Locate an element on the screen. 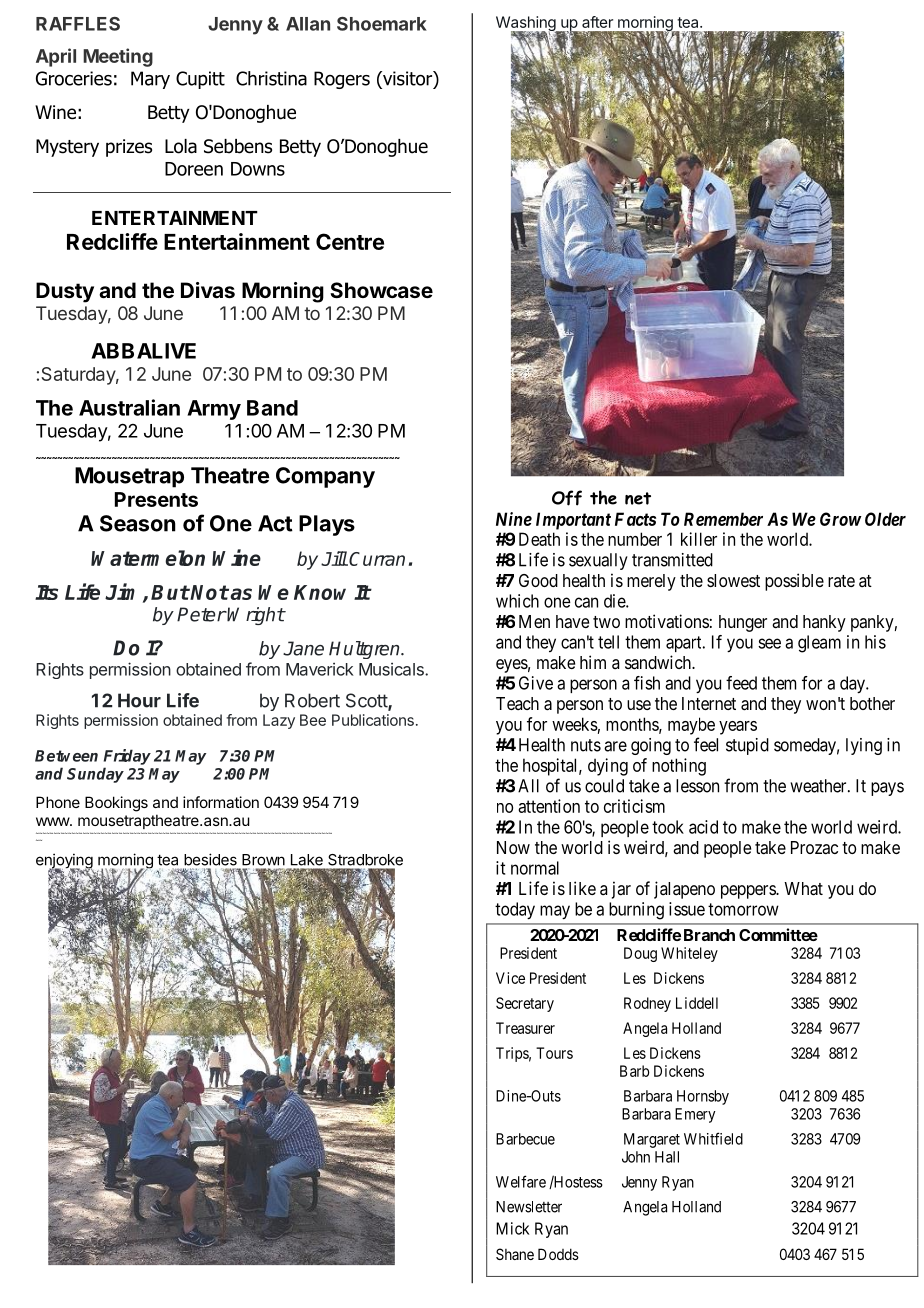 The width and height of the screenshot is (924, 1308). after is located at coordinates (597, 22).
